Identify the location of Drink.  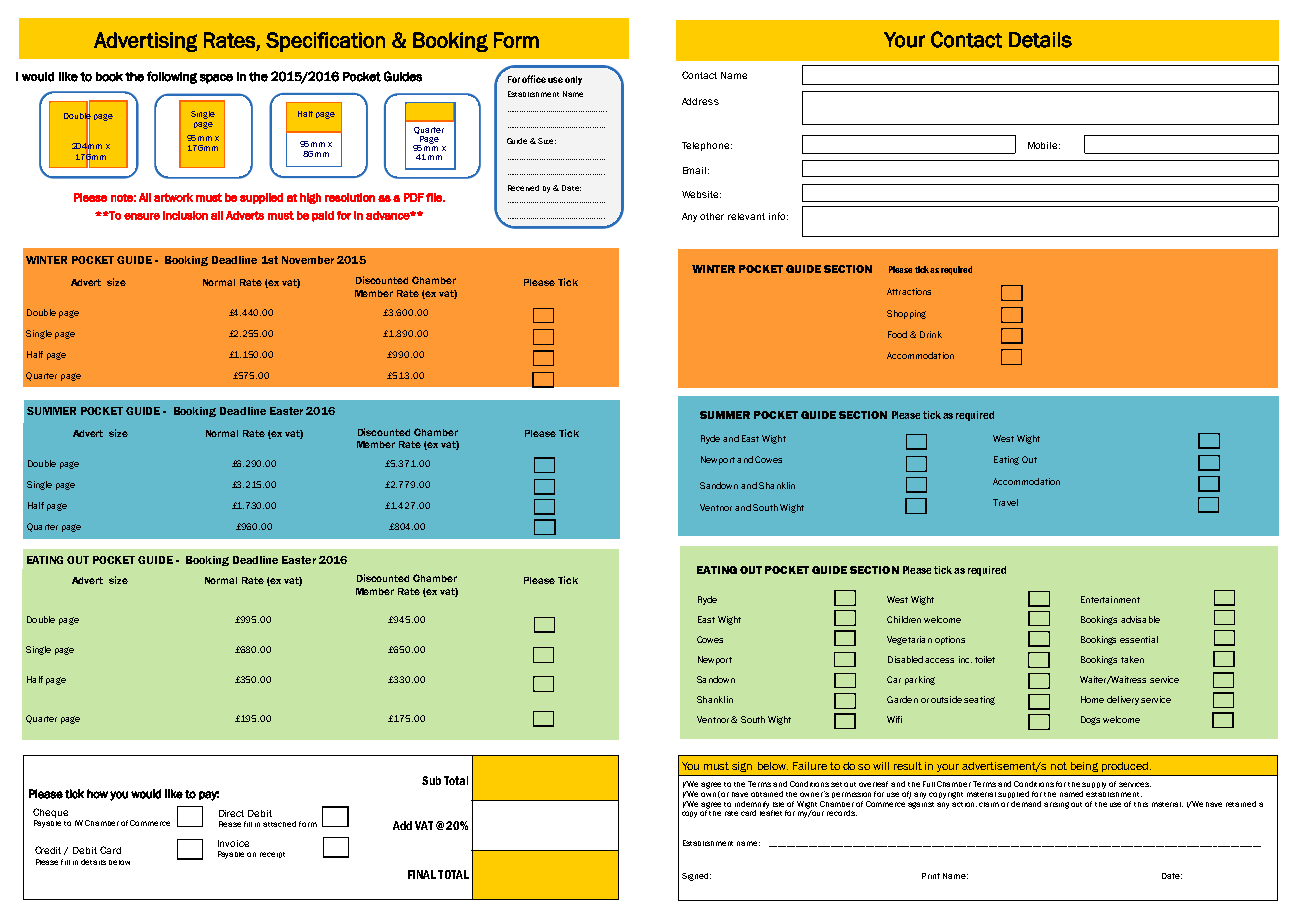
(931, 334).
